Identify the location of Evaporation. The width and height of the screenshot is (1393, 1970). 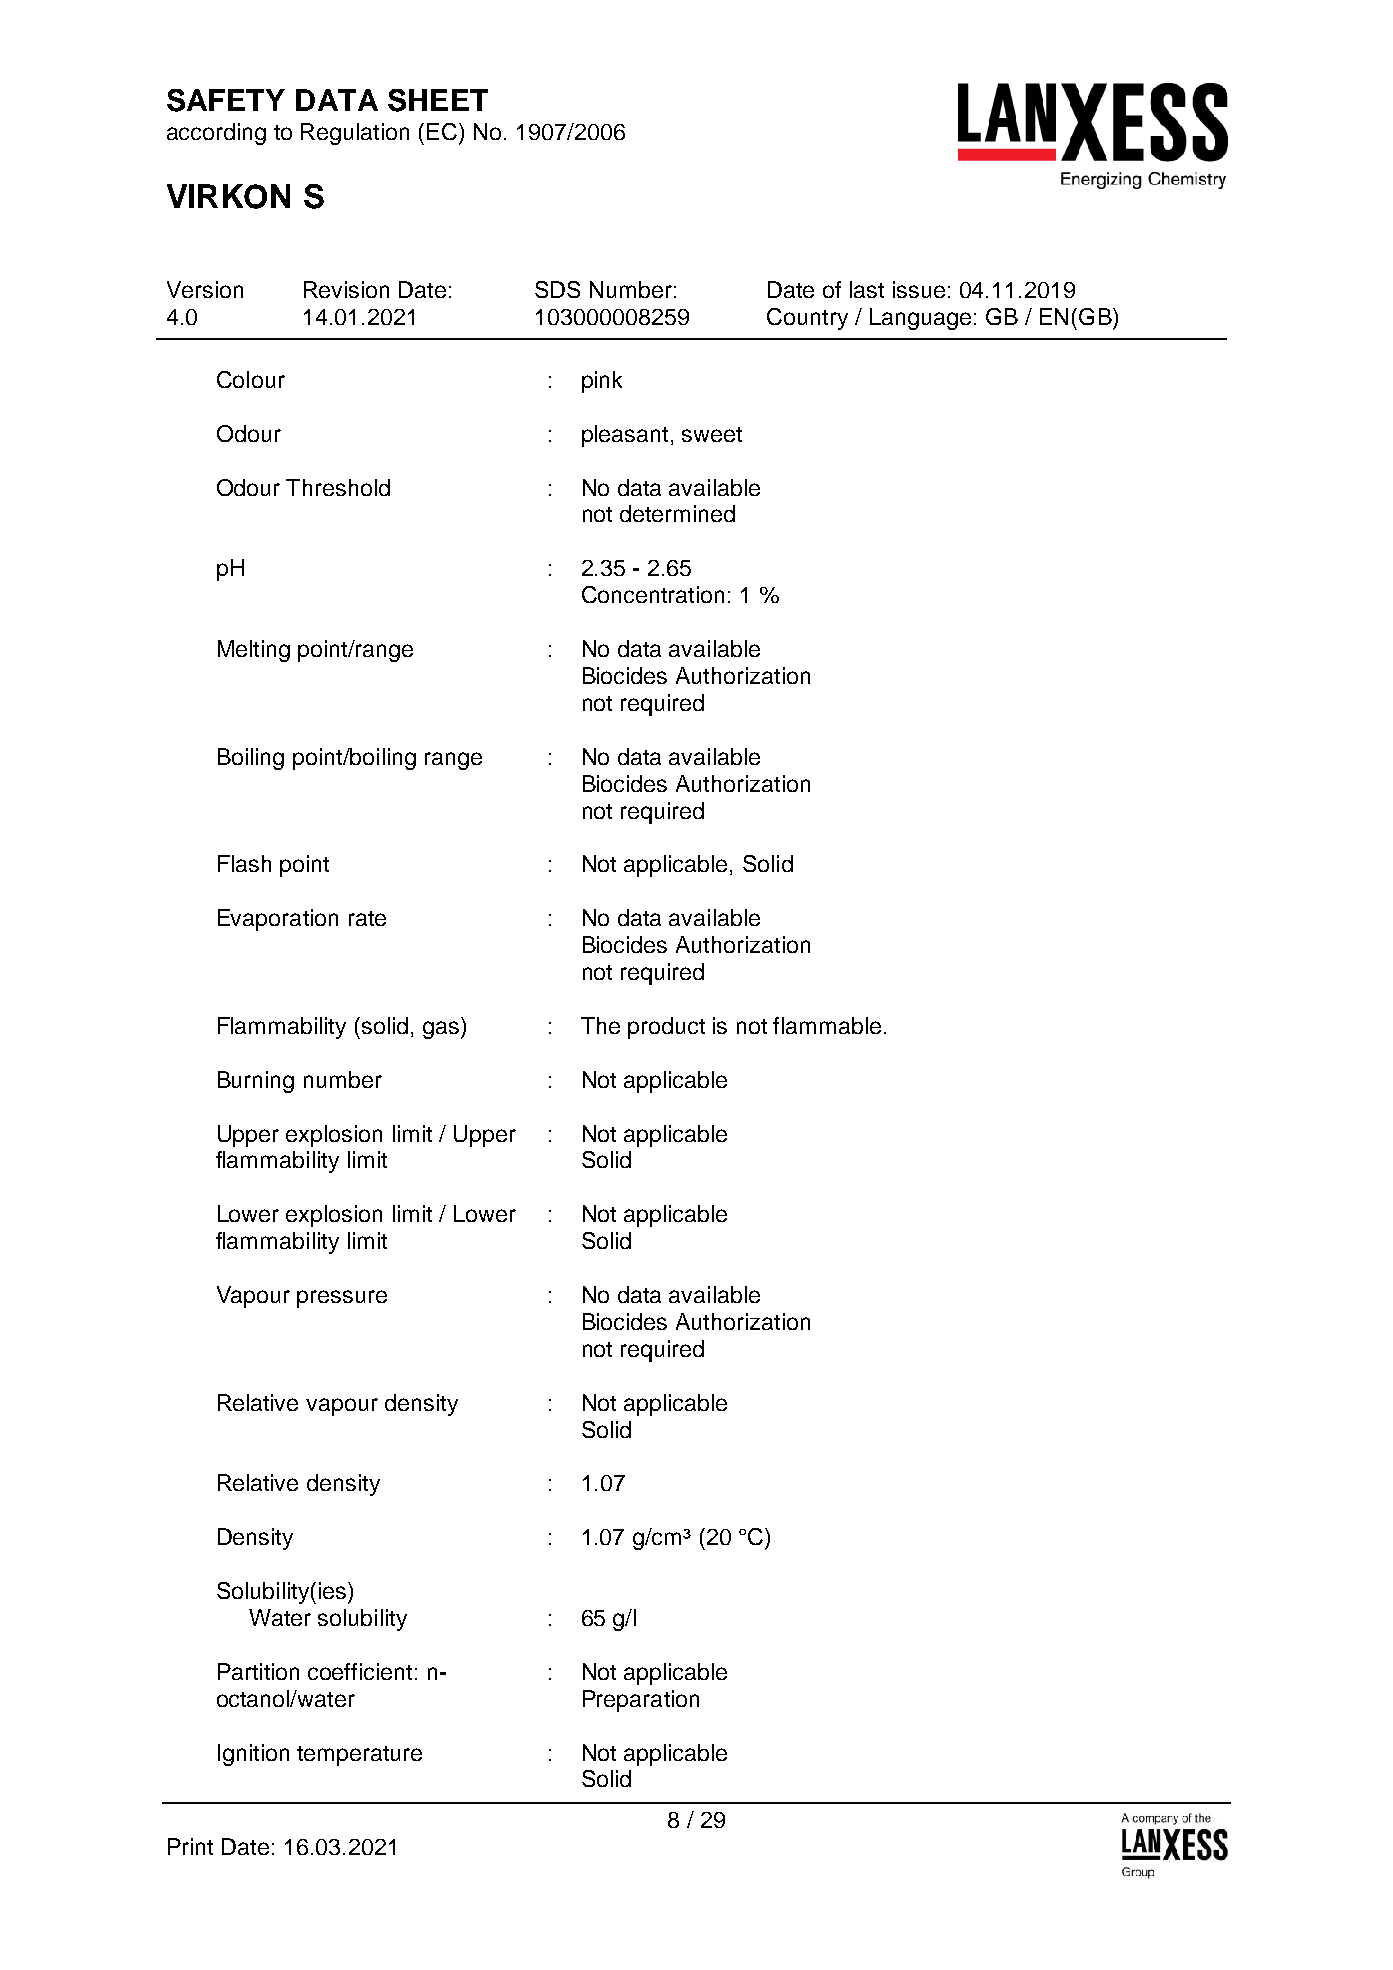
(278, 920).
